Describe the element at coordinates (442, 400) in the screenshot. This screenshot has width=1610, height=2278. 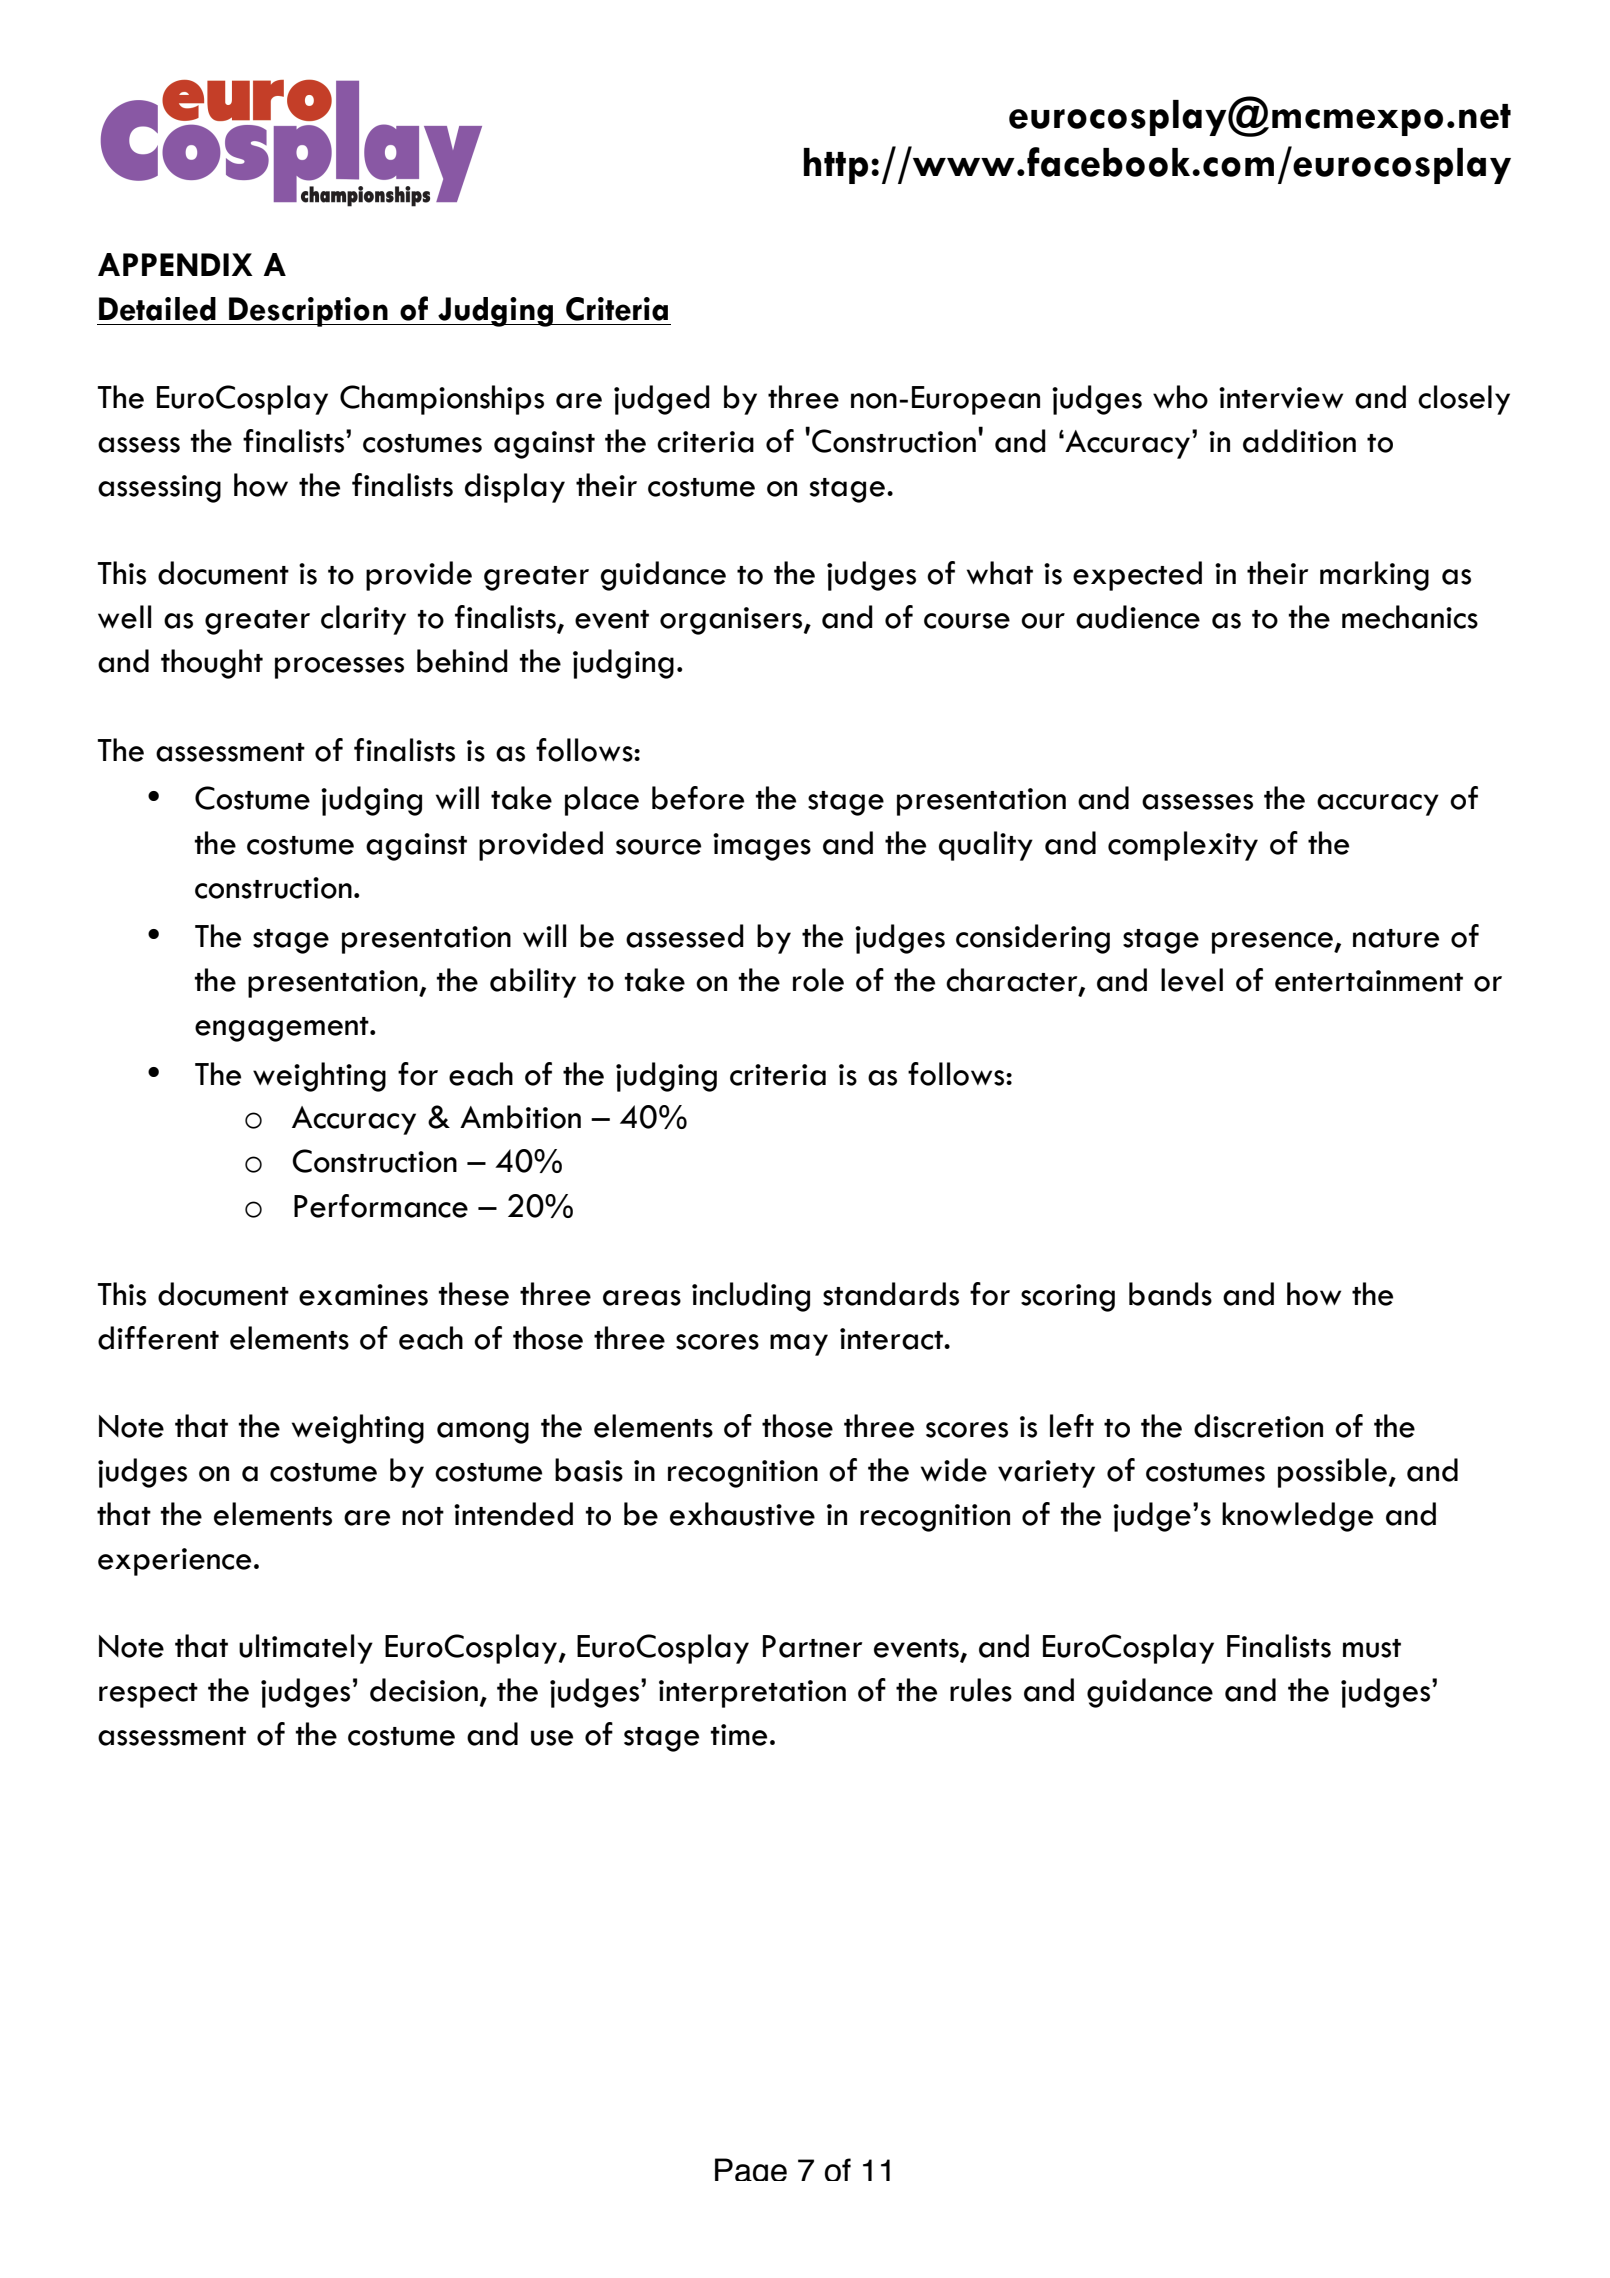
I see `Championships` at that location.
